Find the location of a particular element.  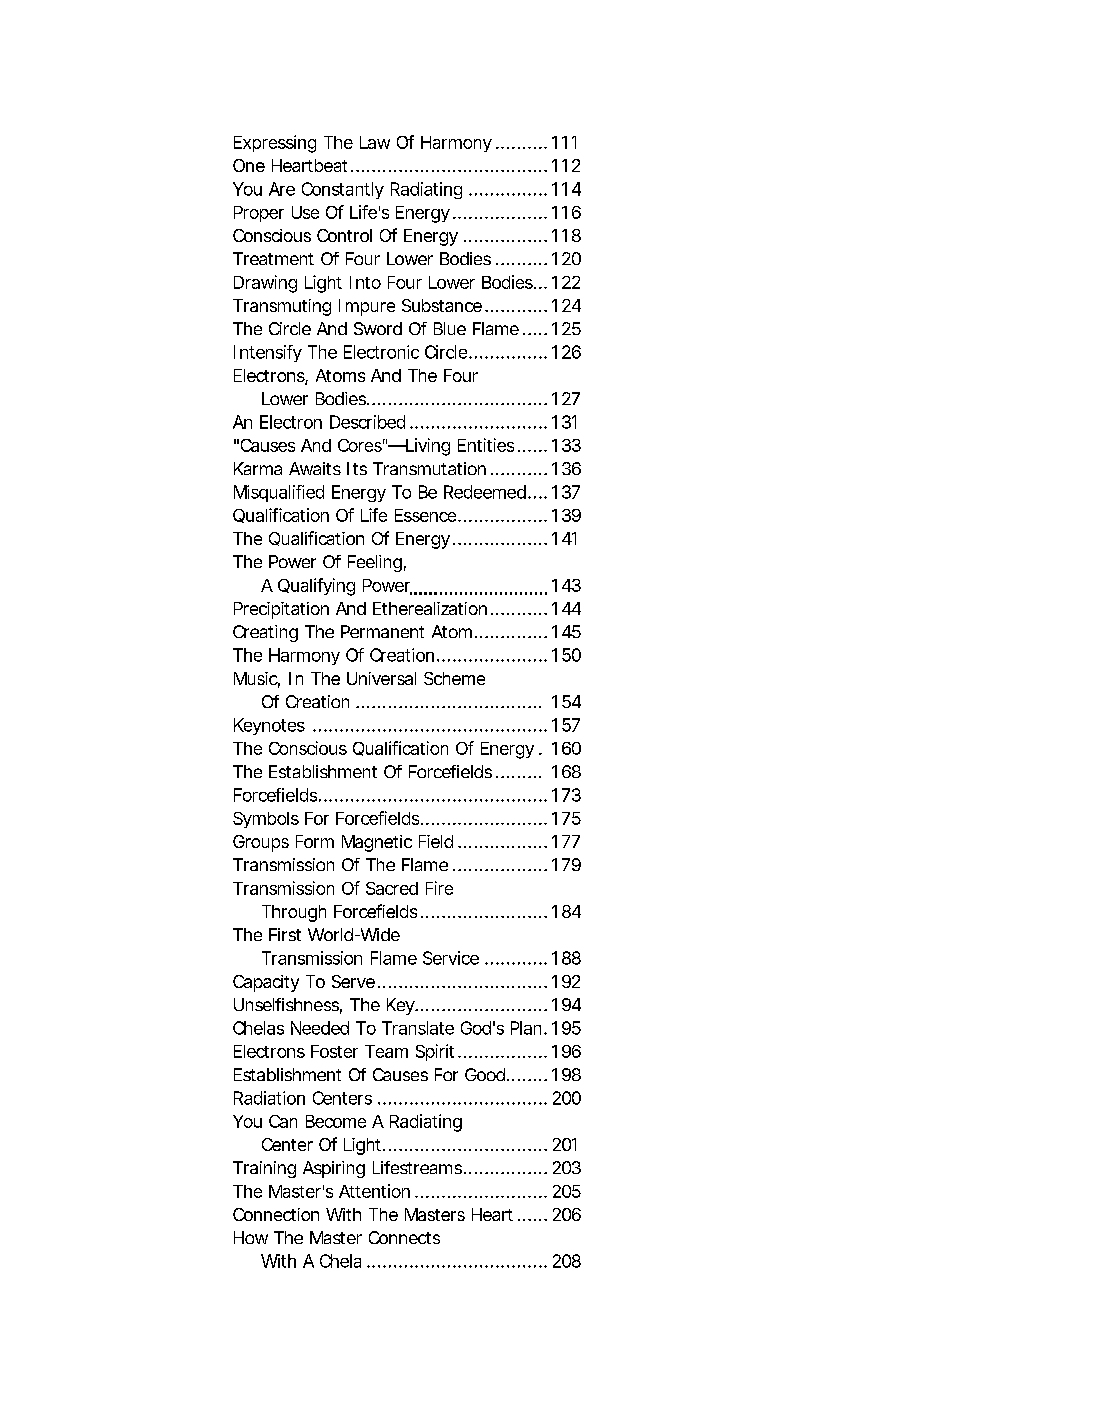

Translate is located at coordinates (418, 1028).
